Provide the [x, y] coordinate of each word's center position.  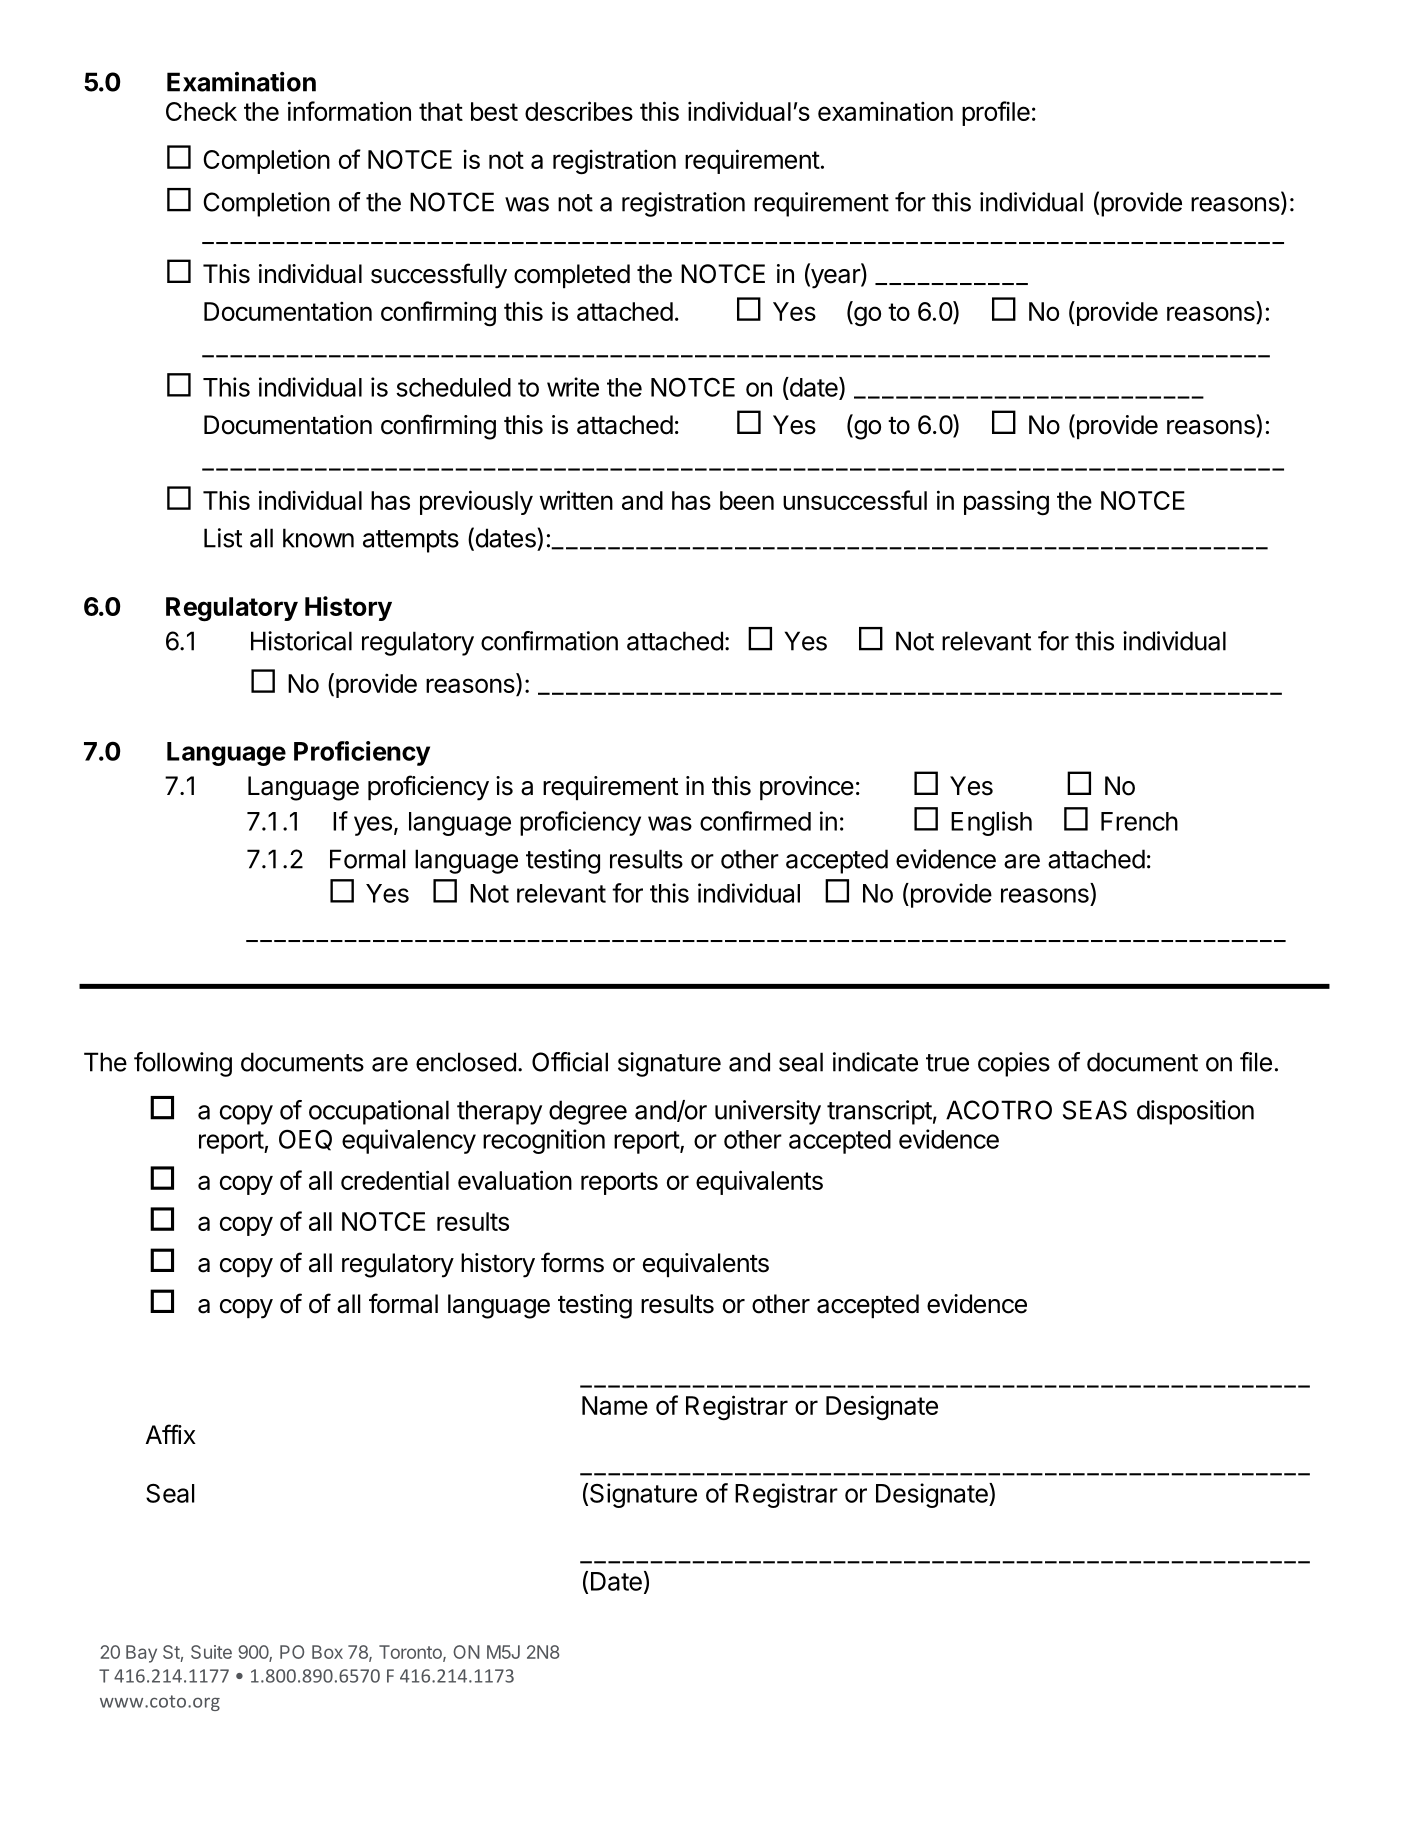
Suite [211, 1652]
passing [1006, 503]
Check [201, 111]
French [1139, 821]
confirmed [755, 821]
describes [579, 111]
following [183, 1064]
